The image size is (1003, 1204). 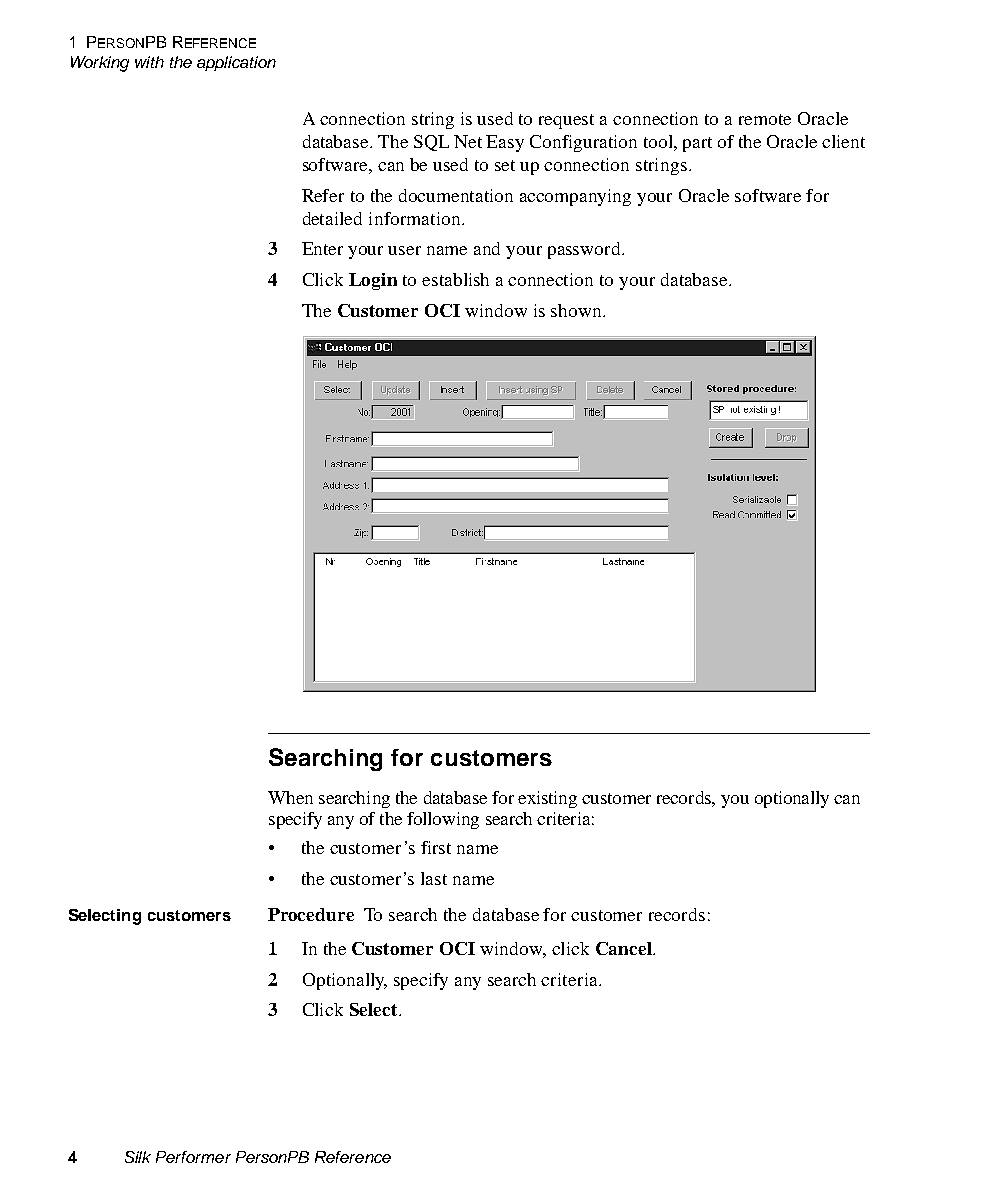 I want to click on remote, so click(x=765, y=119).
